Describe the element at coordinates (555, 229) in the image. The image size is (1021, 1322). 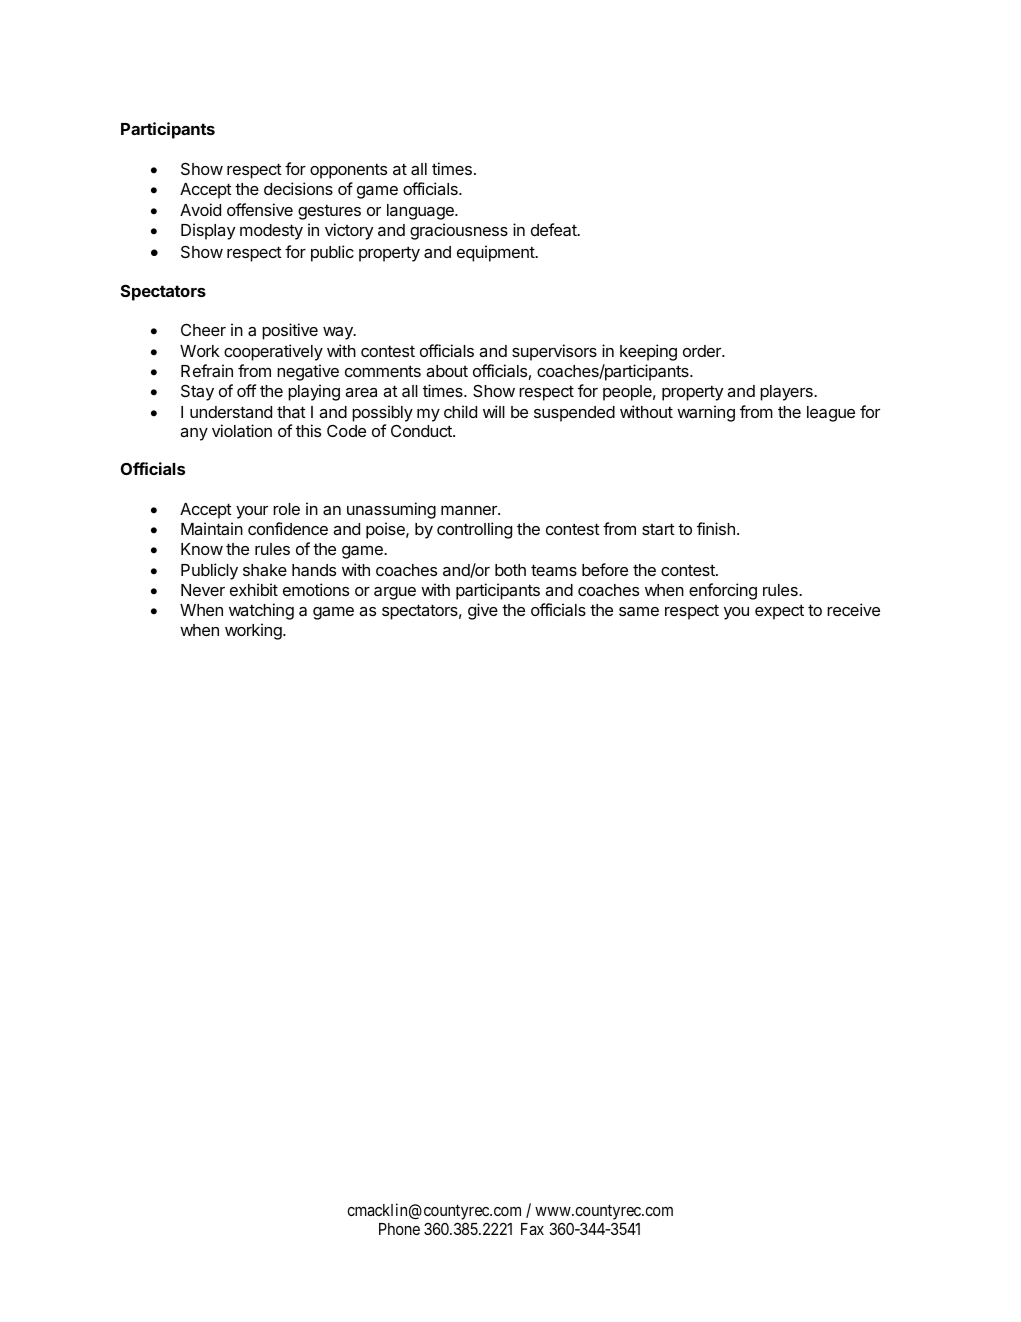
I see `defeat` at that location.
